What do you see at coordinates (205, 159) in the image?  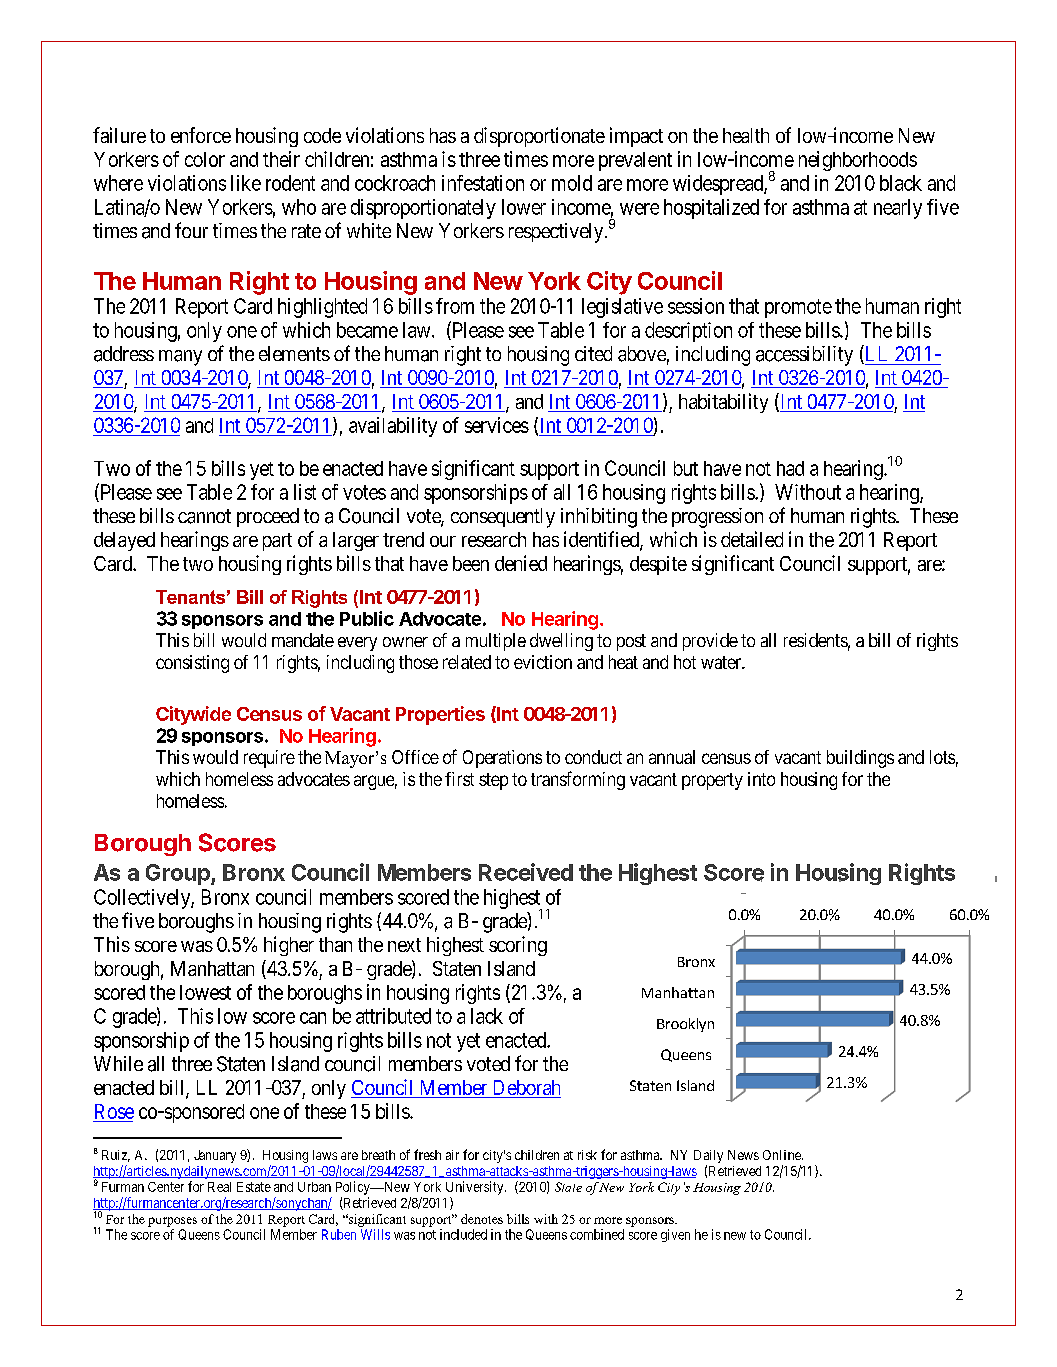 I see `color` at bounding box center [205, 159].
